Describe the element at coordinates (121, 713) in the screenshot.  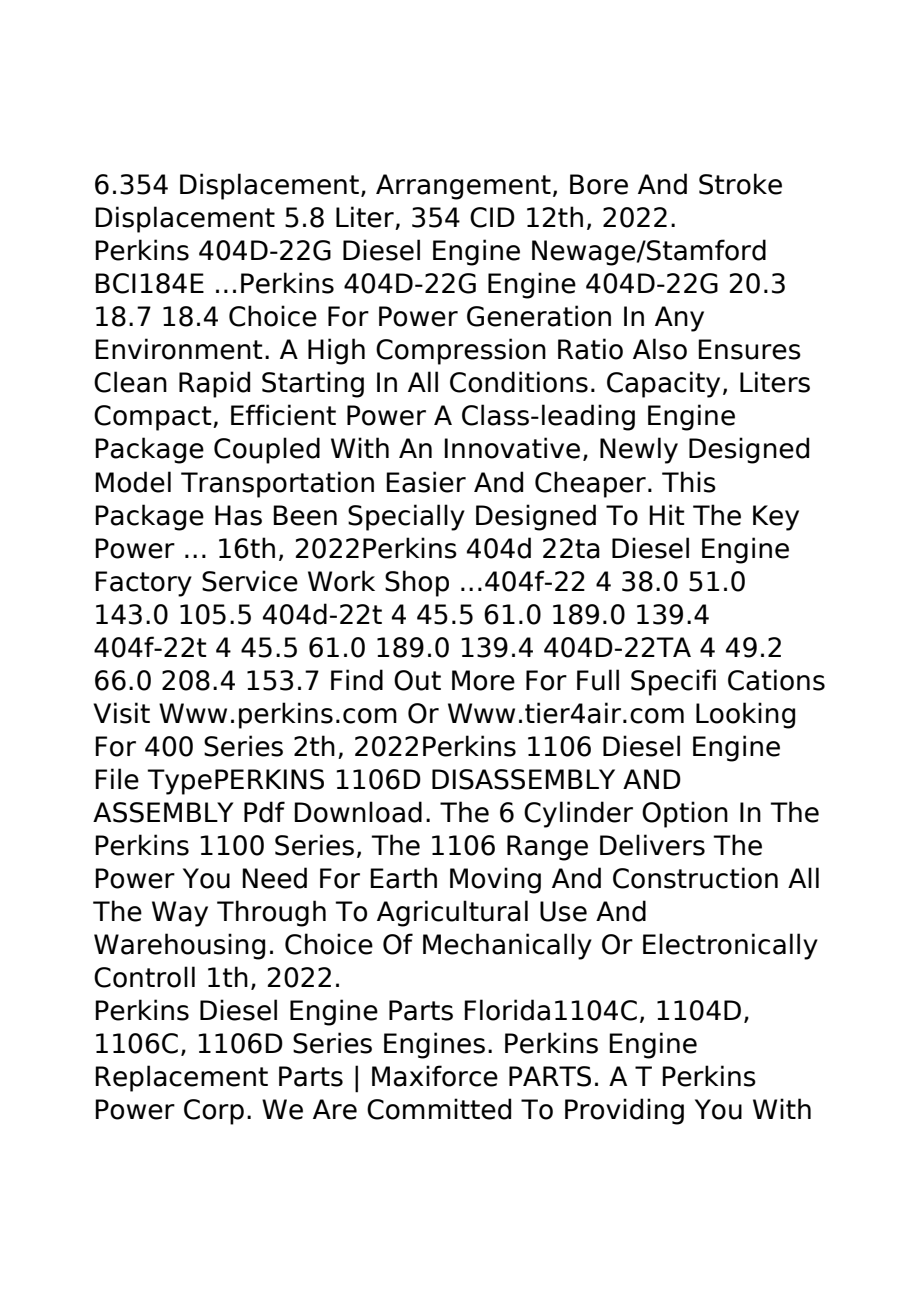
I see `Visit` at that location.
